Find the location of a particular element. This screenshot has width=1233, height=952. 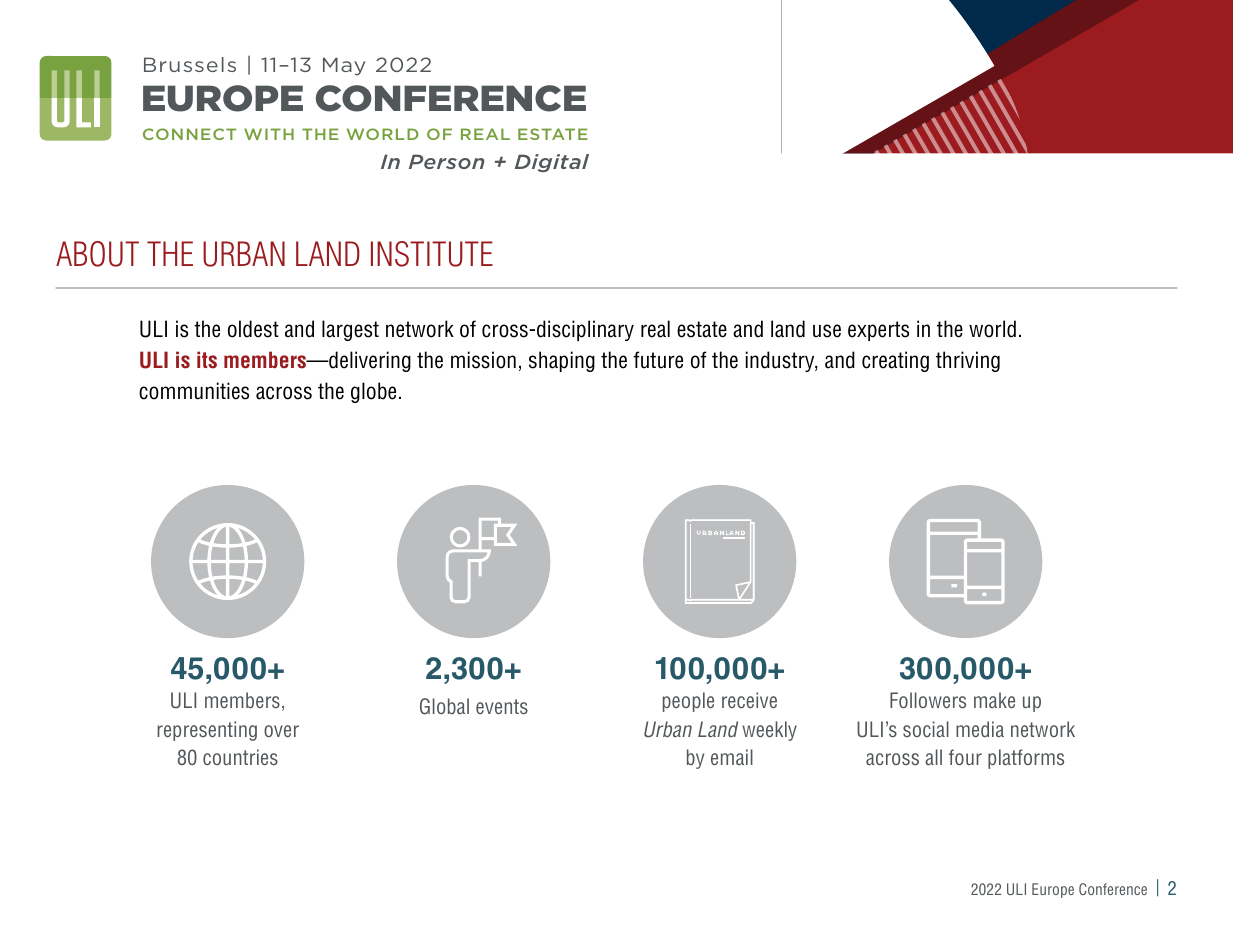

INSTITUTE is located at coordinates (432, 254).
